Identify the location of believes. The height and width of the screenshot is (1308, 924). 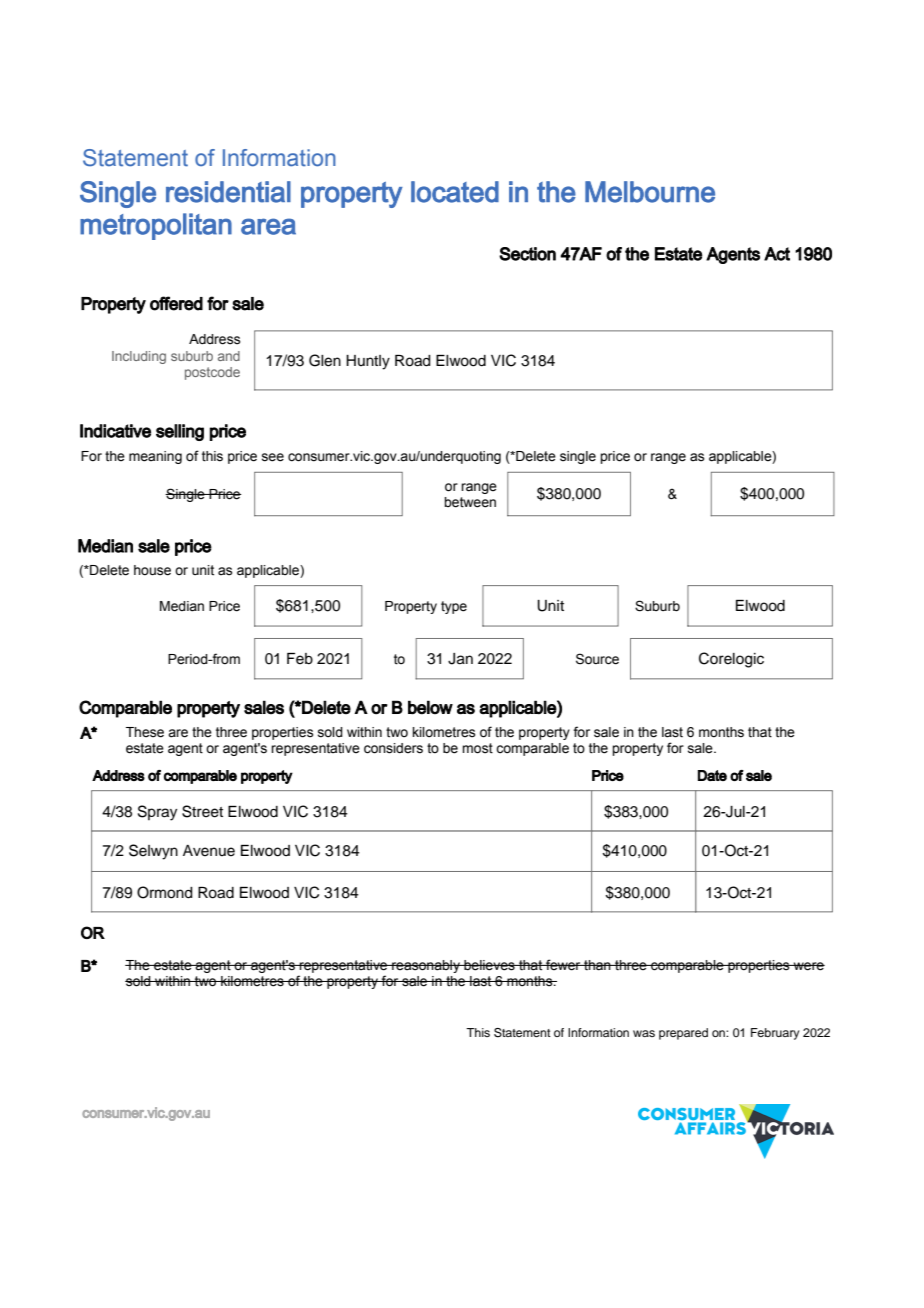
(489, 965).
